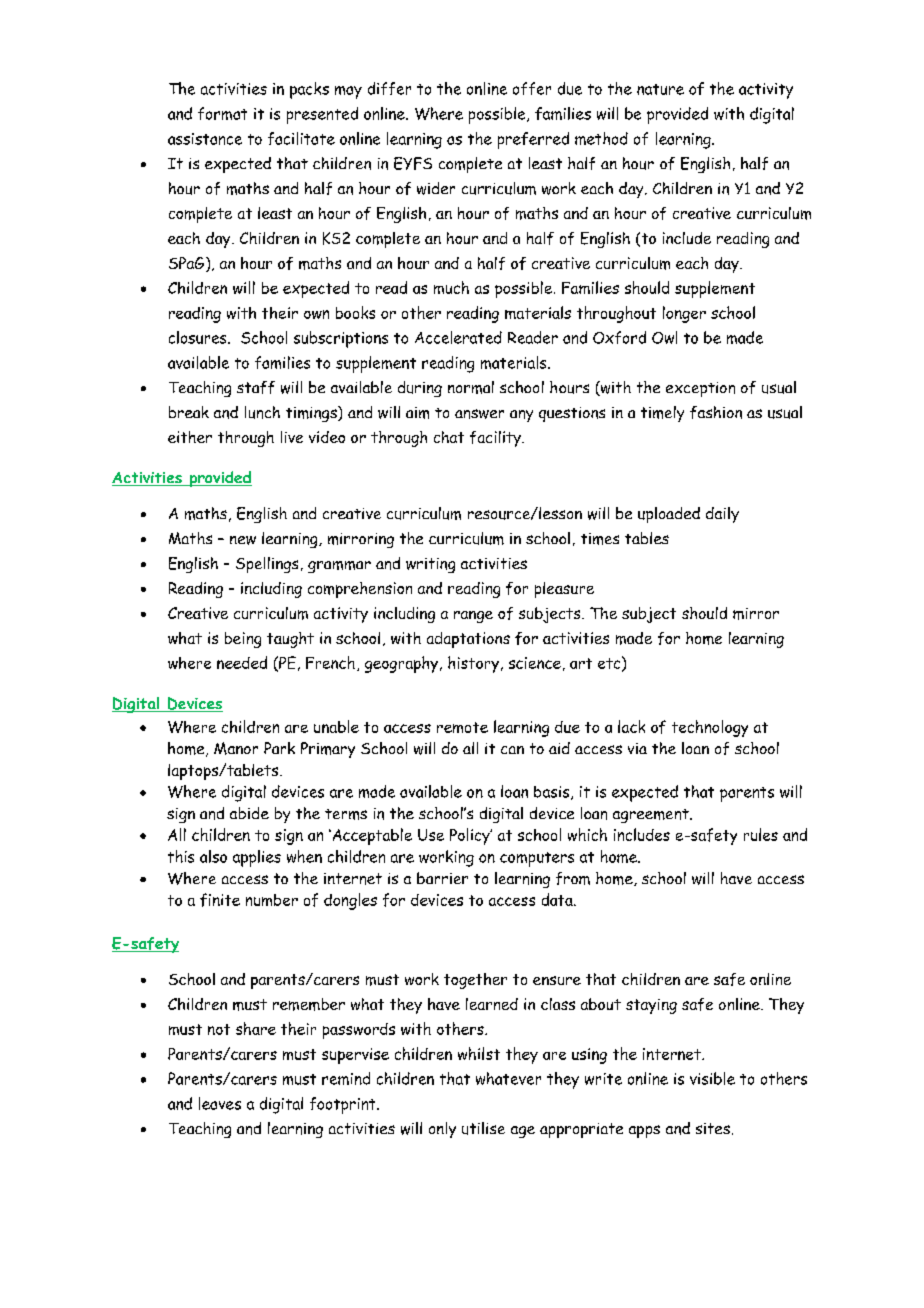  I want to click on format, so click(222, 113).
